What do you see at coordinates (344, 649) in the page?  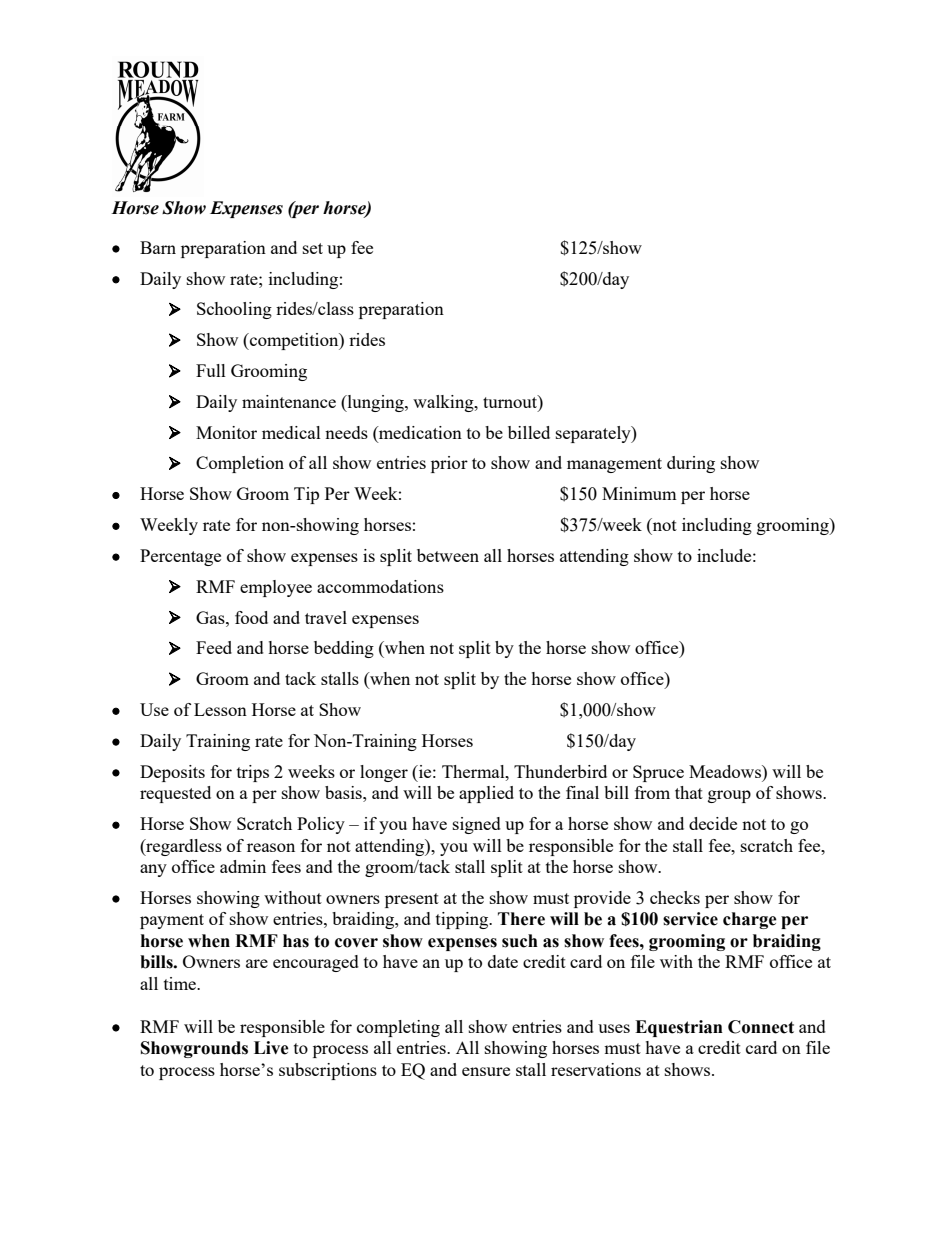 I see `bedding` at bounding box center [344, 649].
